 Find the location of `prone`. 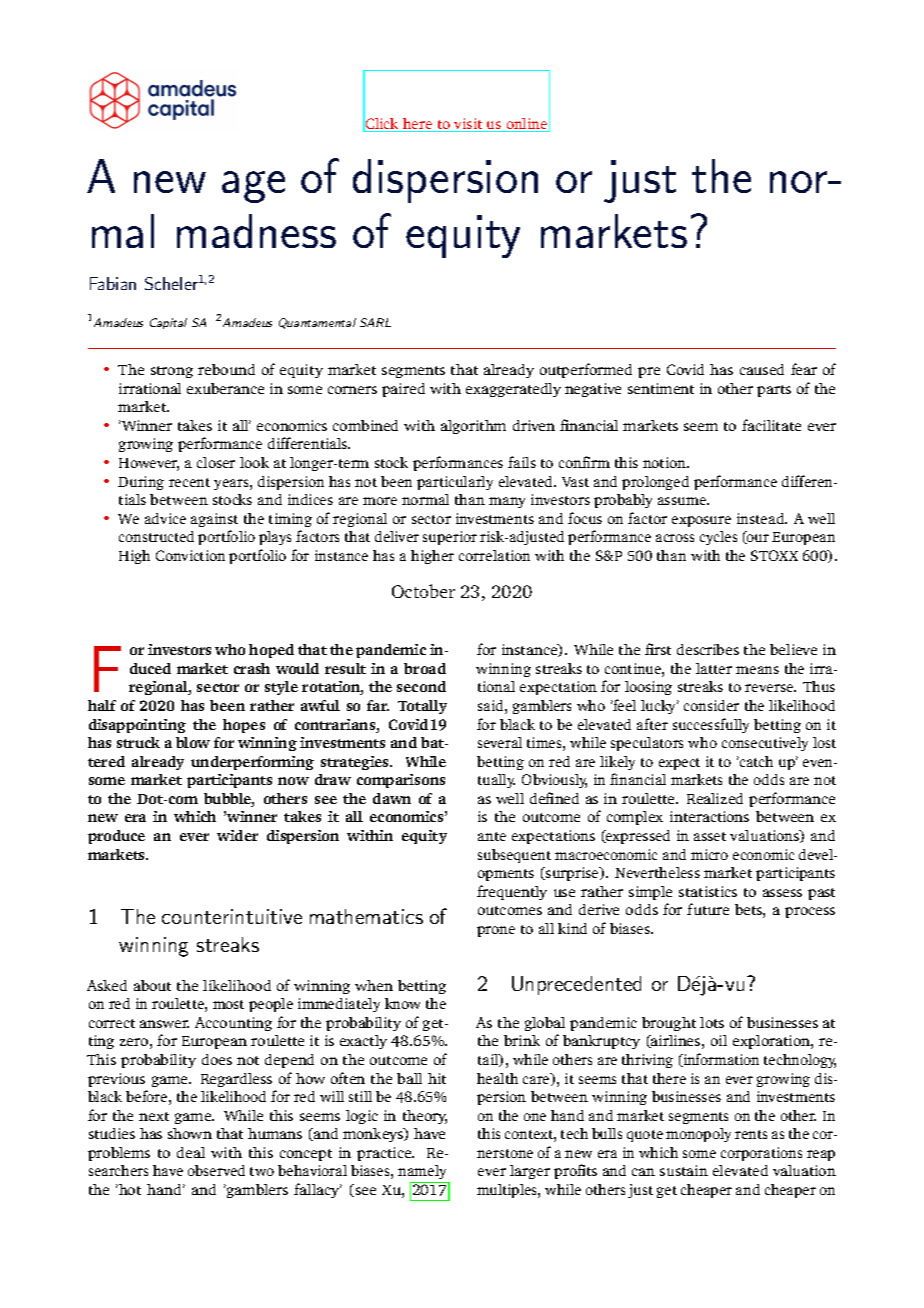

prone is located at coordinates (496, 931).
